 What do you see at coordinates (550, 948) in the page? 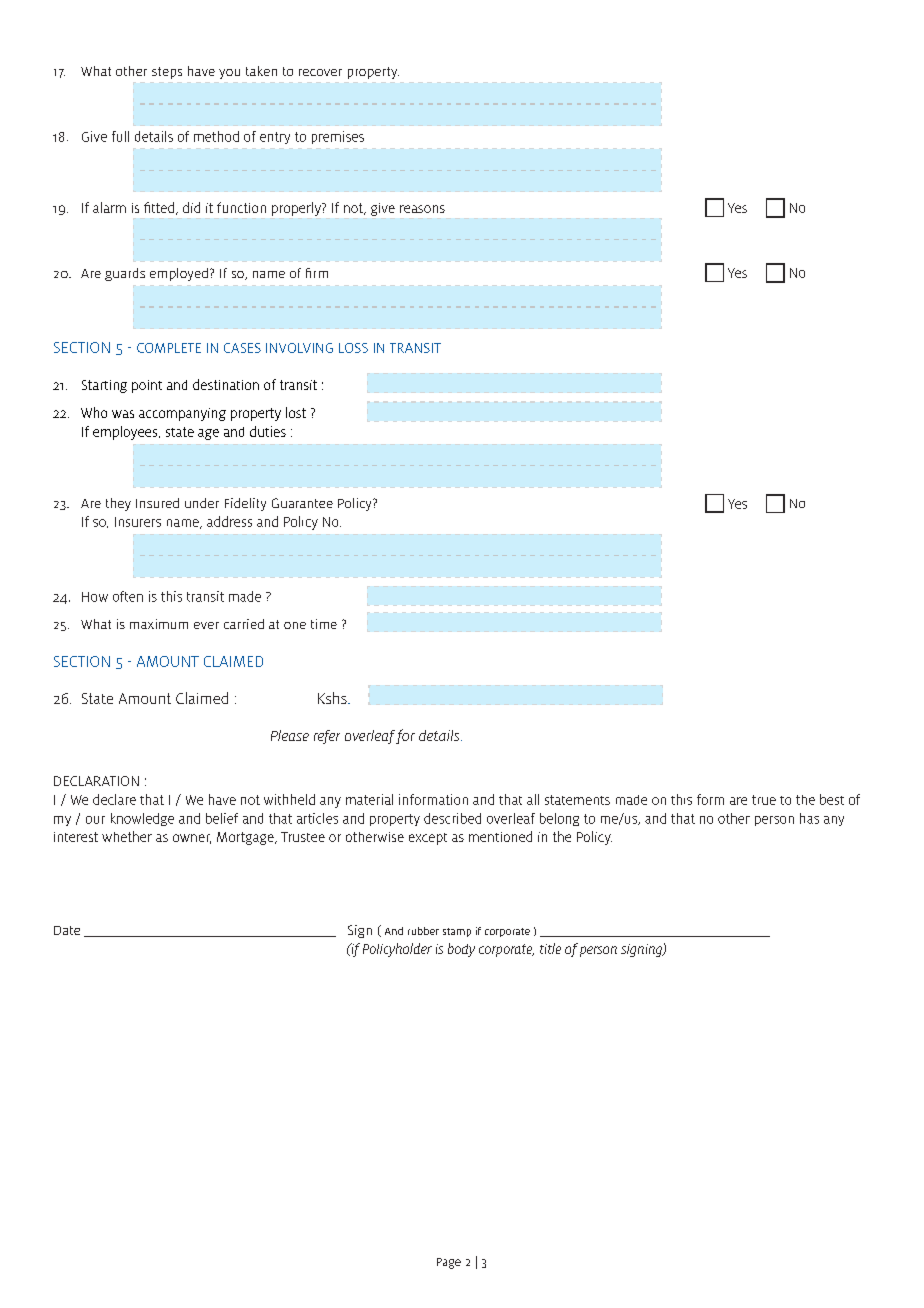
I see `title` at bounding box center [550, 948].
